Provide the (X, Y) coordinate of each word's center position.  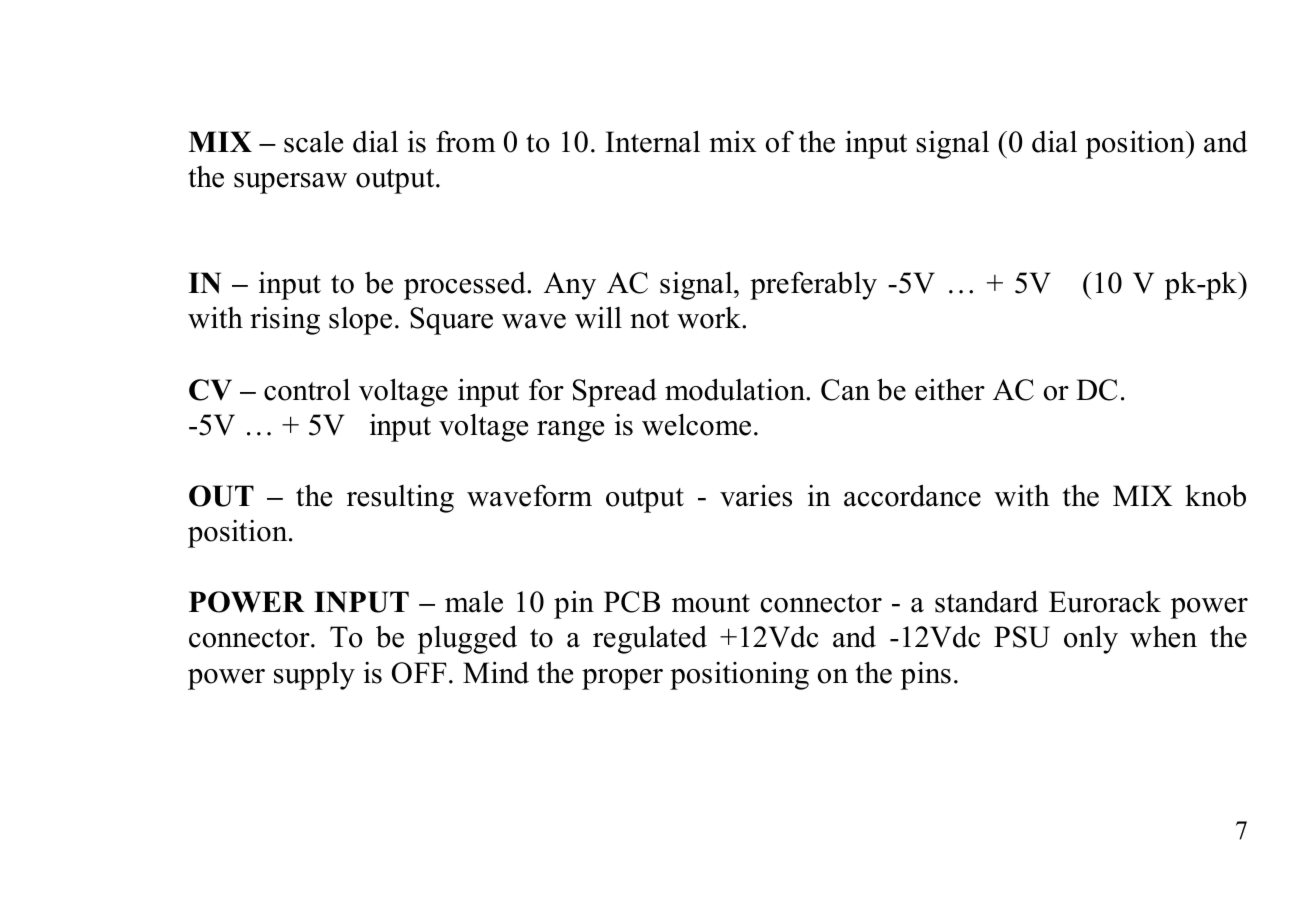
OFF (419, 673)
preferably (813, 285)
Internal (652, 141)
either (950, 389)
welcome (696, 424)
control (307, 389)
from (466, 142)
